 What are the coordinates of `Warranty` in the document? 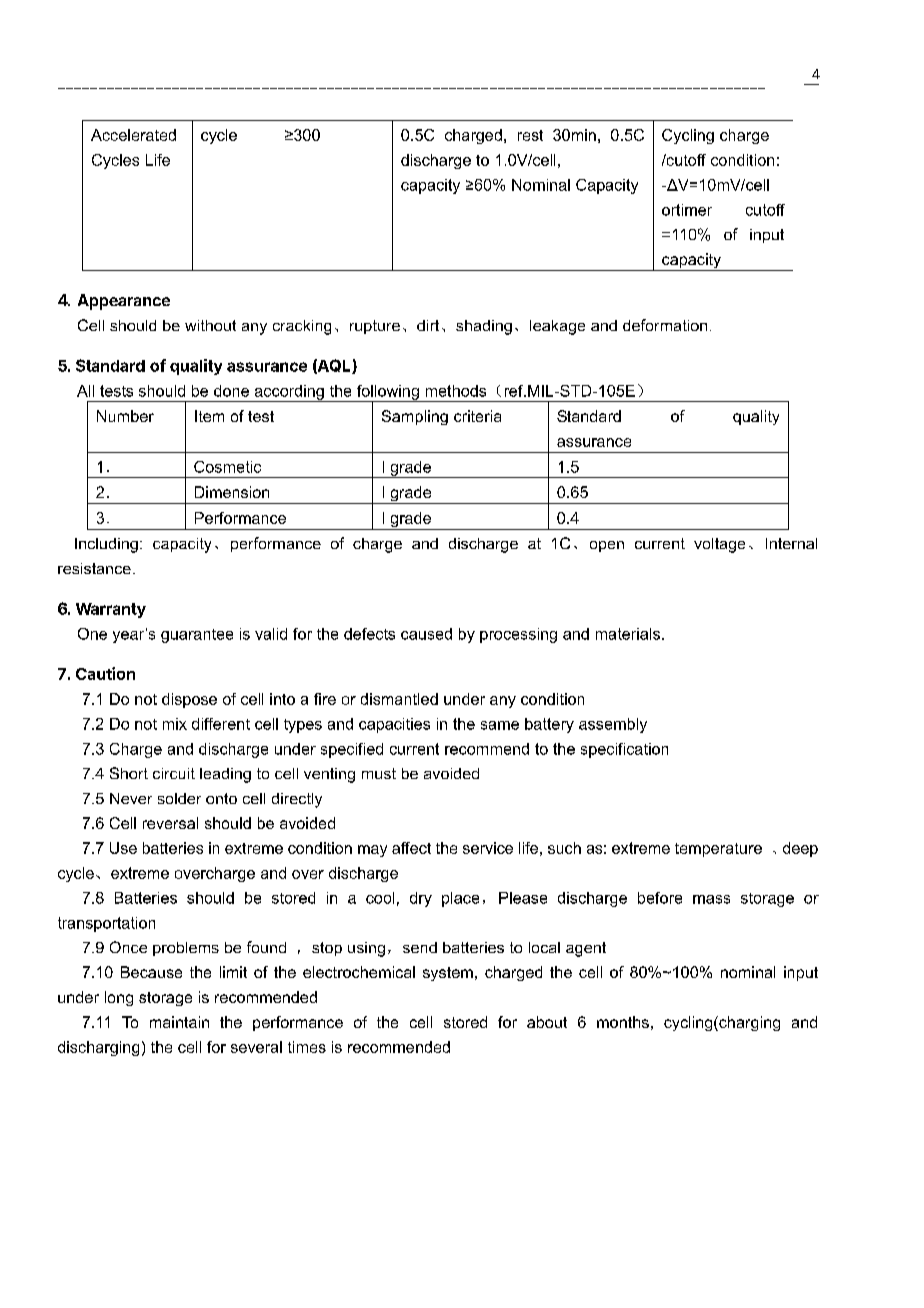 It's located at (111, 610).
